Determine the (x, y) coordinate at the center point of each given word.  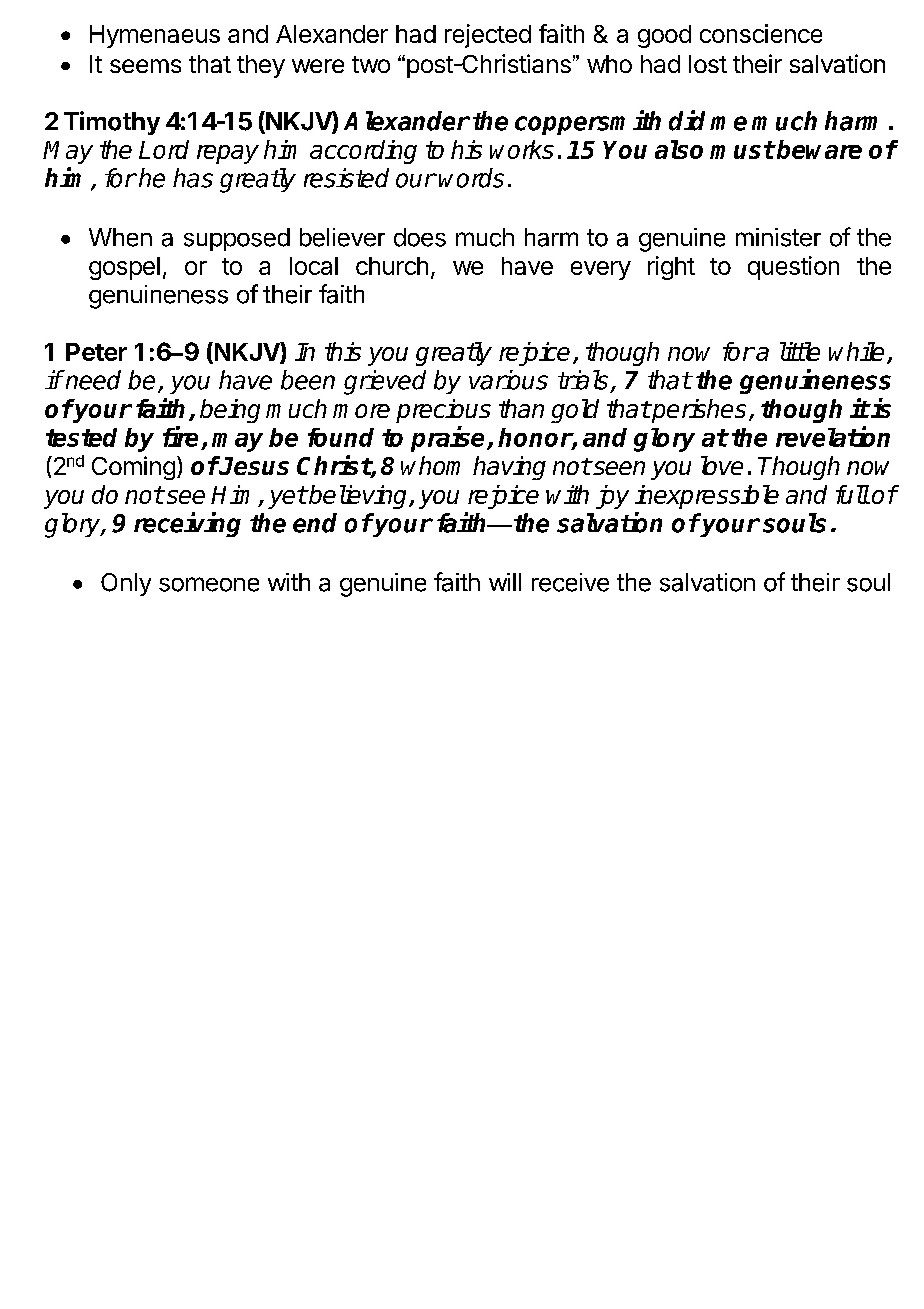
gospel (124, 268)
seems (145, 66)
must (742, 150)
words (471, 178)
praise (447, 439)
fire (180, 436)
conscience (761, 33)
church (392, 266)
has (193, 178)
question (793, 268)
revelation (833, 436)
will (505, 582)
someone (209, 584)
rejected (488, 36)
